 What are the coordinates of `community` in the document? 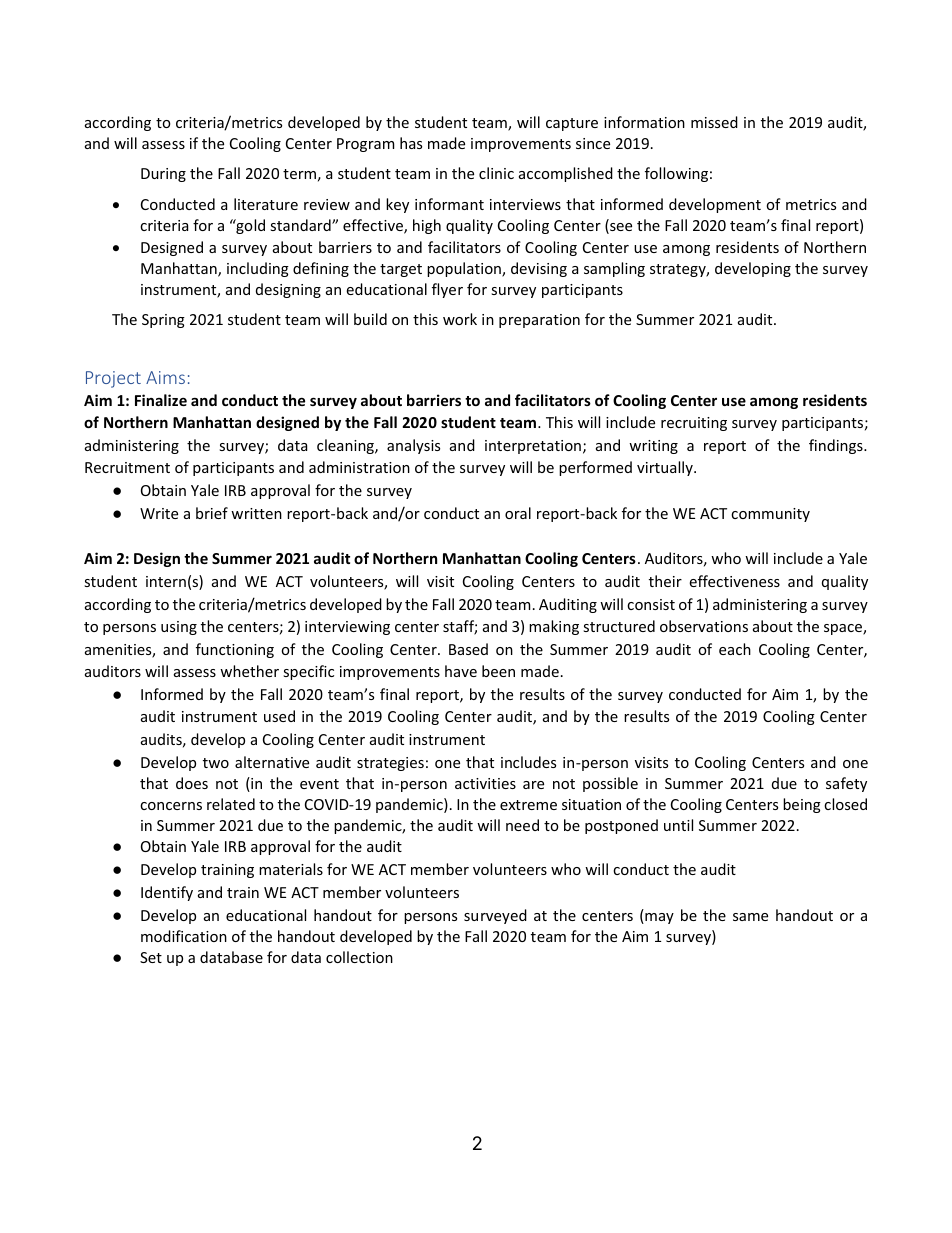 It's located at (770, 515).
